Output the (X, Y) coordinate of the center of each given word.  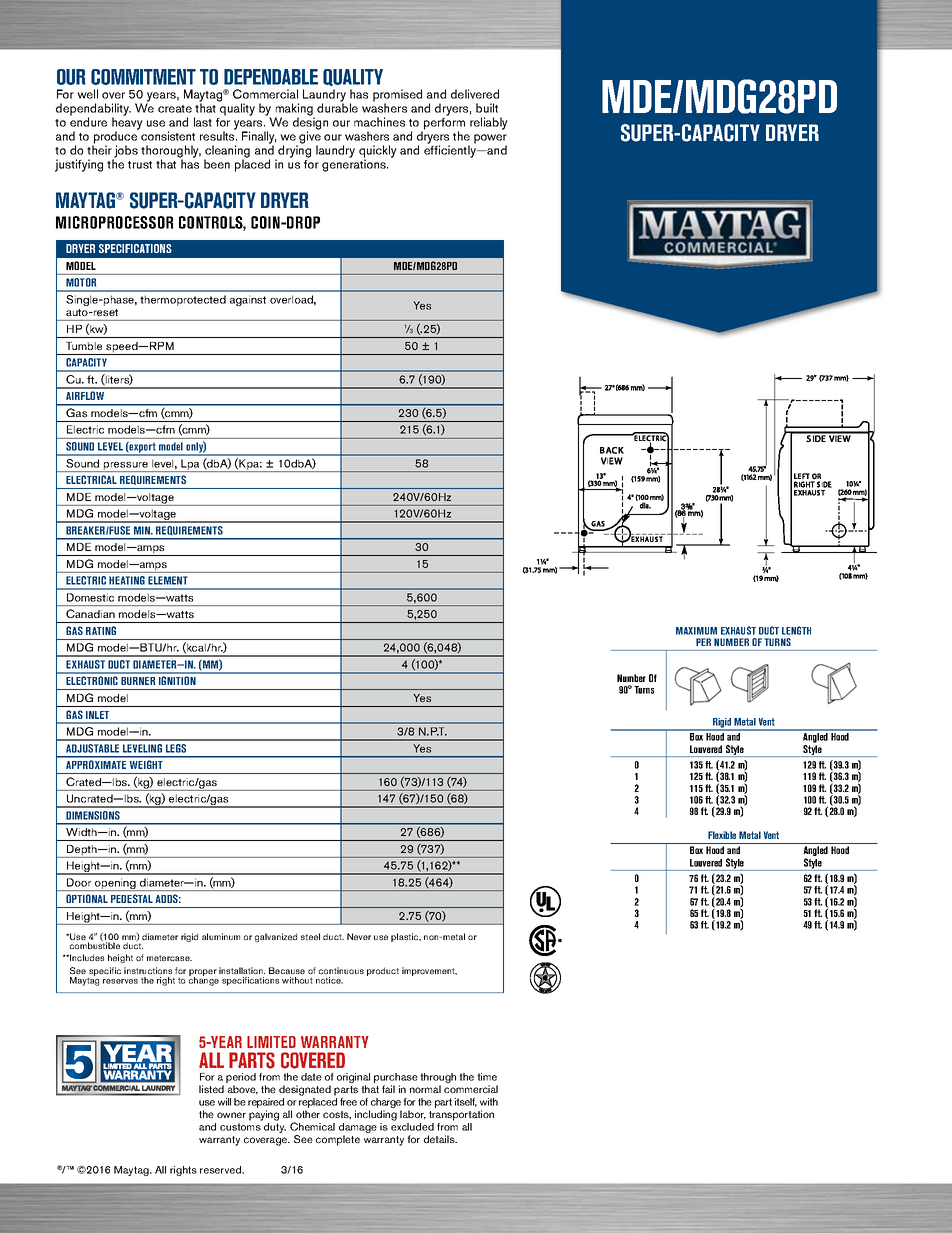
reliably (489, 123)
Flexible (722, 835)
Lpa (190, 465)
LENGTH (796, 630)
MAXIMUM (696, 631)
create (175, 109)
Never (359, 936)
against (248, 300)
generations (355, 165)
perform (443, 125)
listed (211, 1089)
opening (115, 884)
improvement (429, 971)
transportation (461, 1115)
